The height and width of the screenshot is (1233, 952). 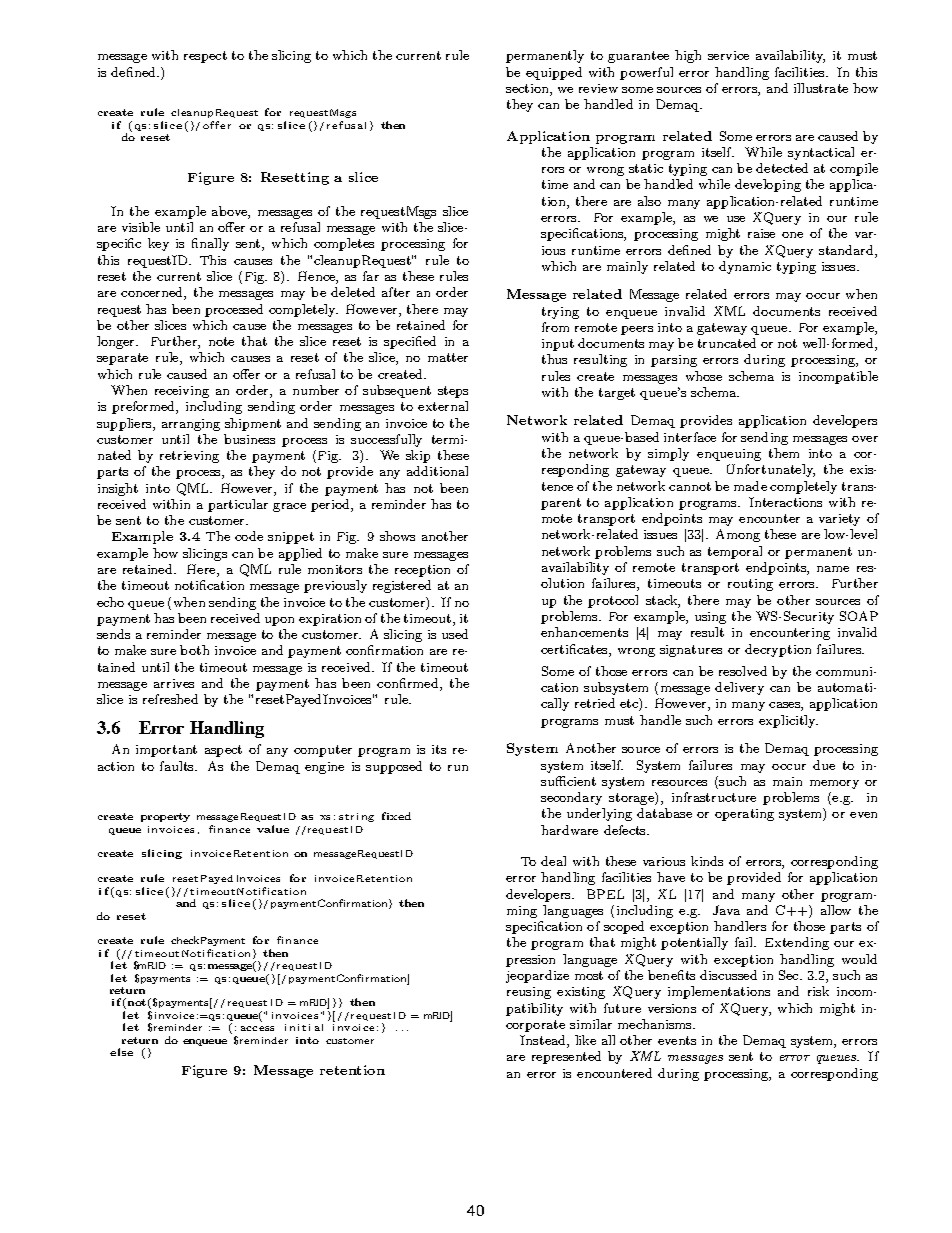 I want to click on temporal, so click(x=735, y=552).
